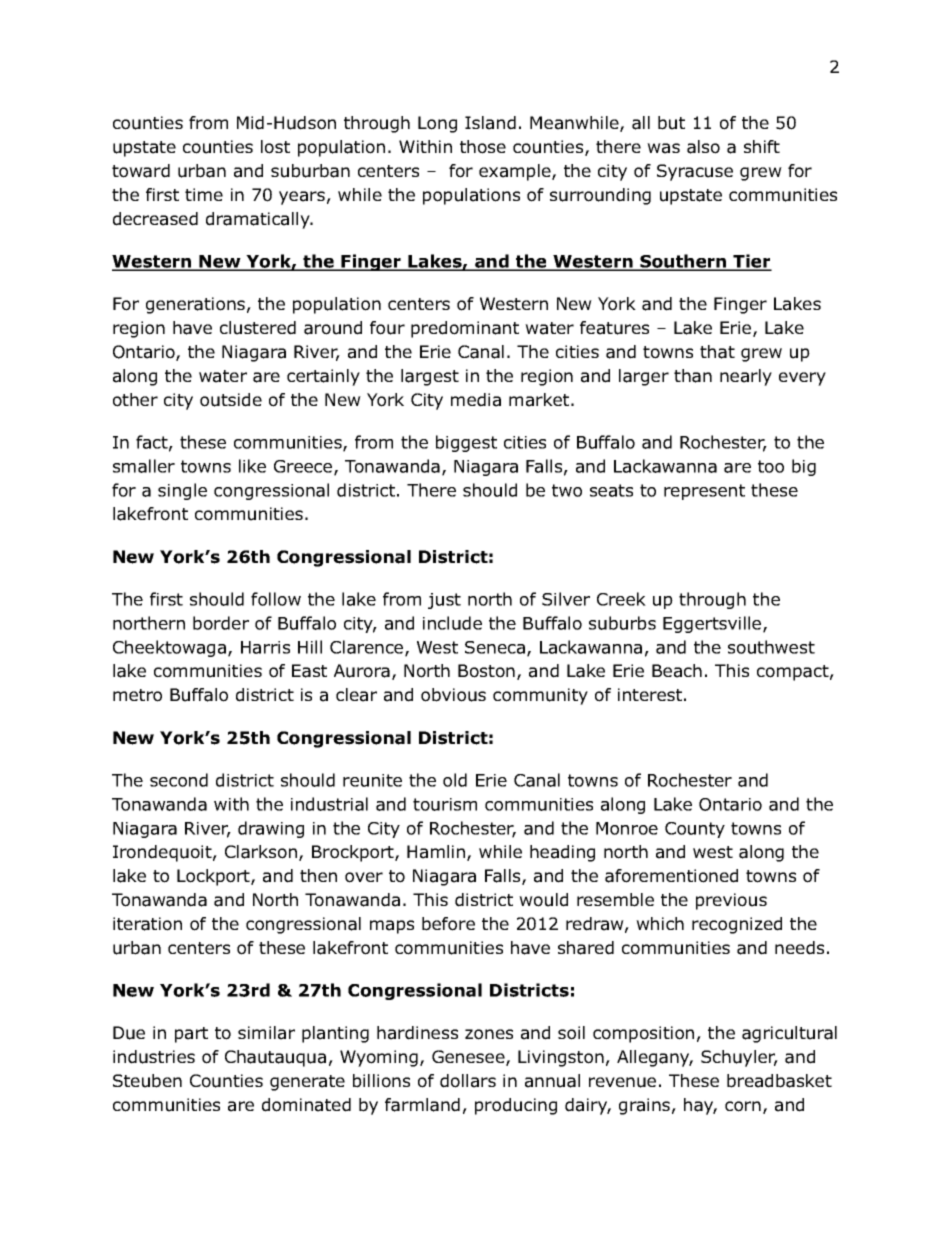  Describe the element at coordinates (261, 852) in the screenshot. I see `Clarkson` at that location.
